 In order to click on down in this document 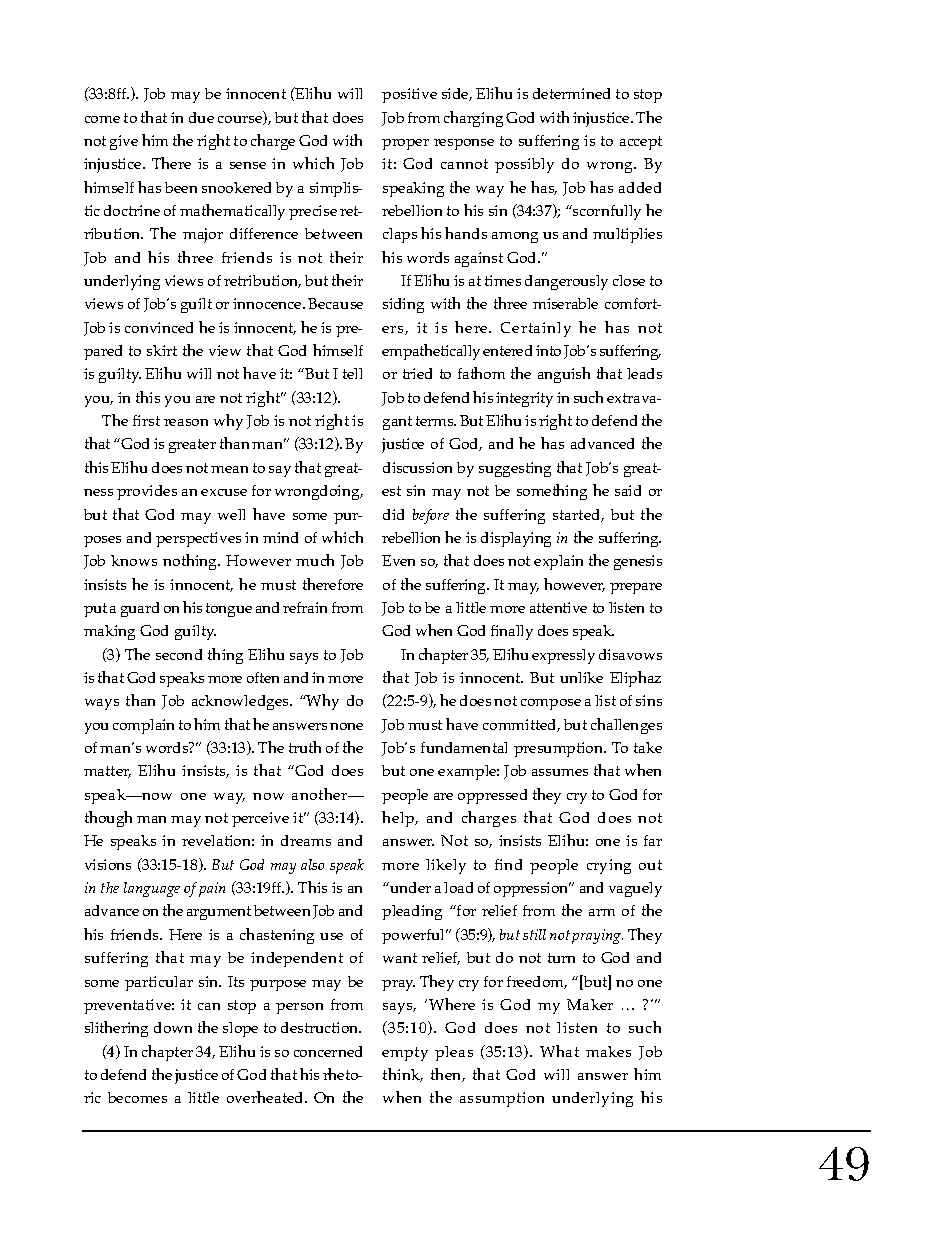, I will do `click(173, 1027)`.
